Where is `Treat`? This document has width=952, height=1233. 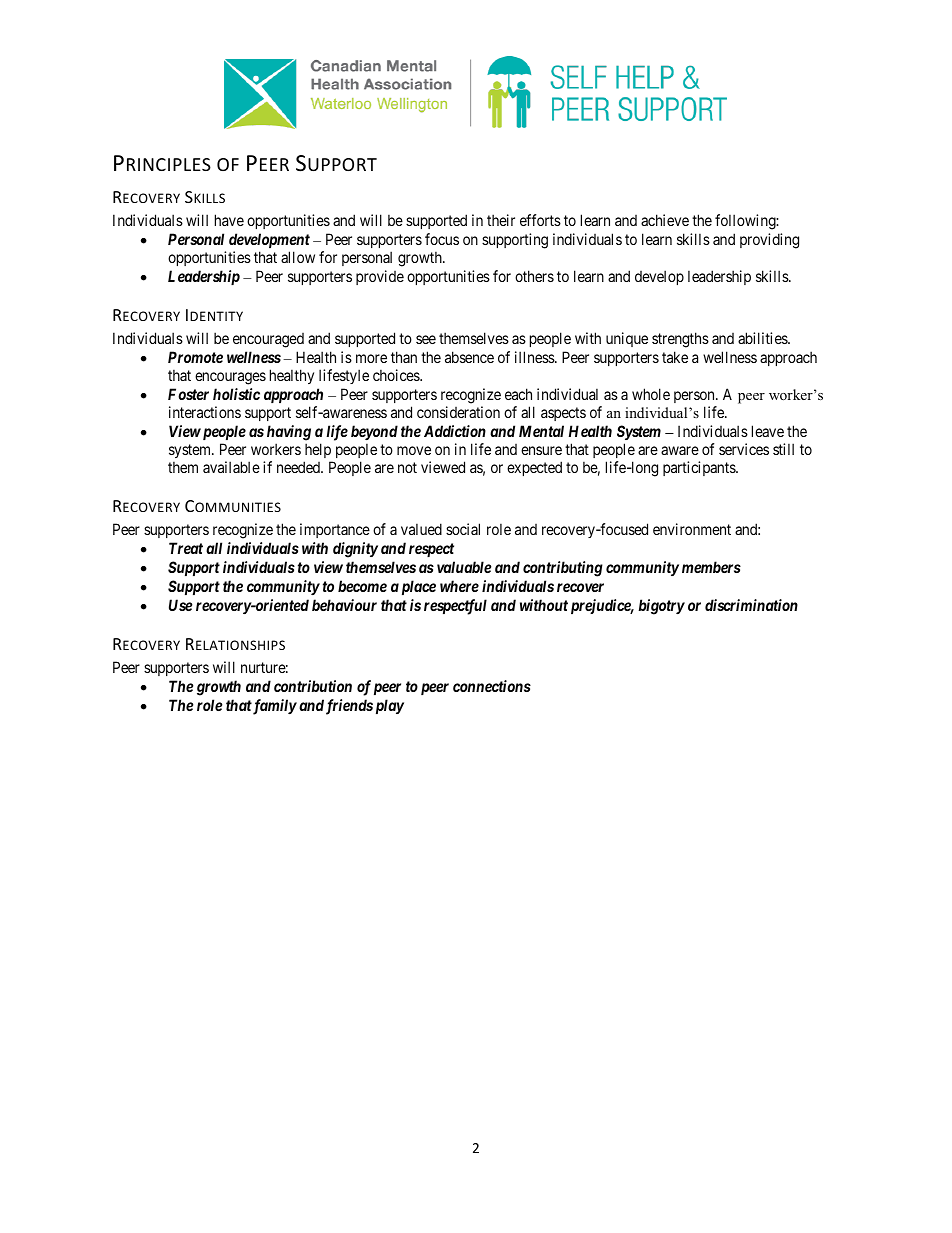 Treat is located at coordinates (186, 548).
